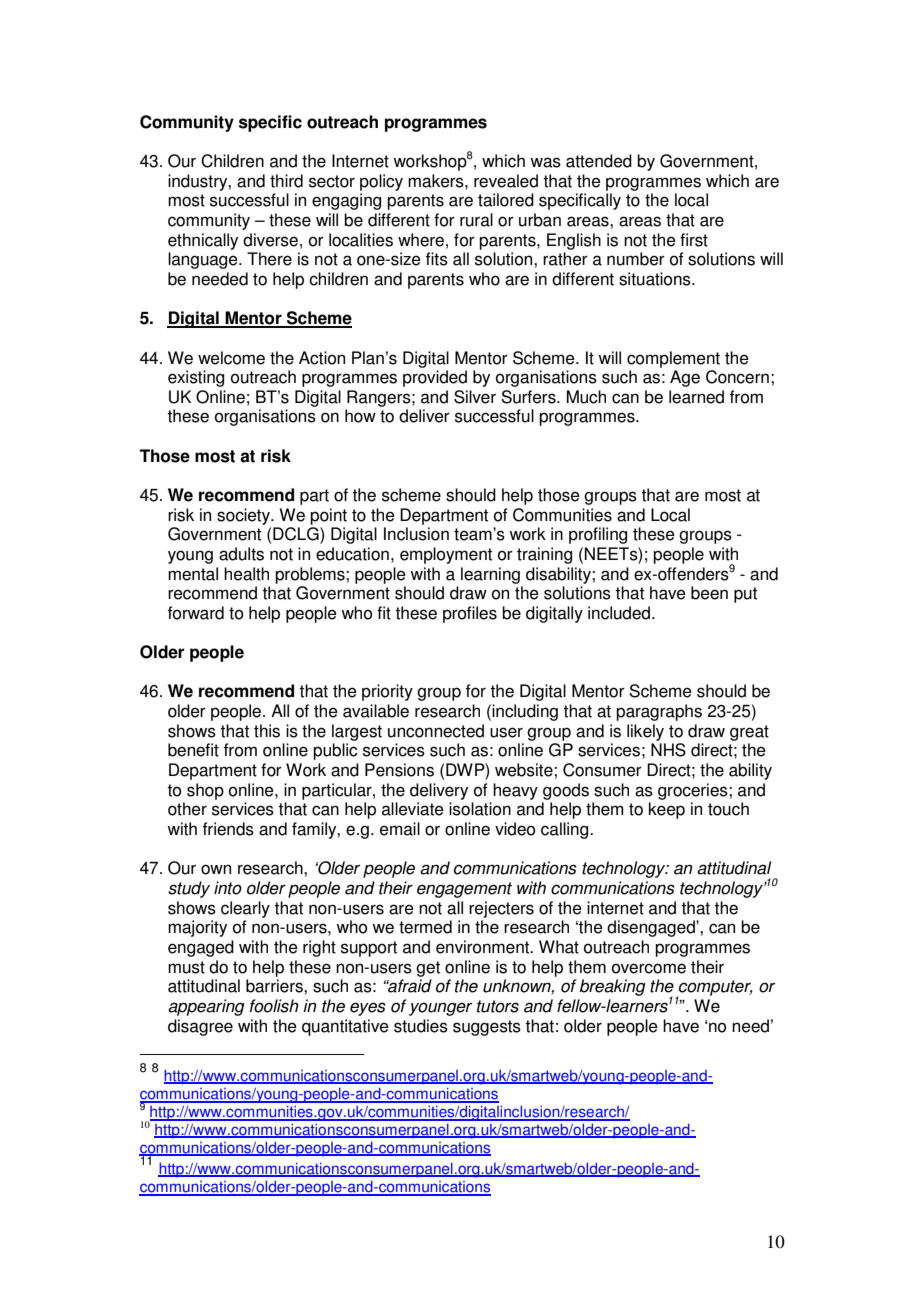 This document has width=924, height=1308. Describe the element at coordinates (286, 181) in the document. I see `third` at that location.
